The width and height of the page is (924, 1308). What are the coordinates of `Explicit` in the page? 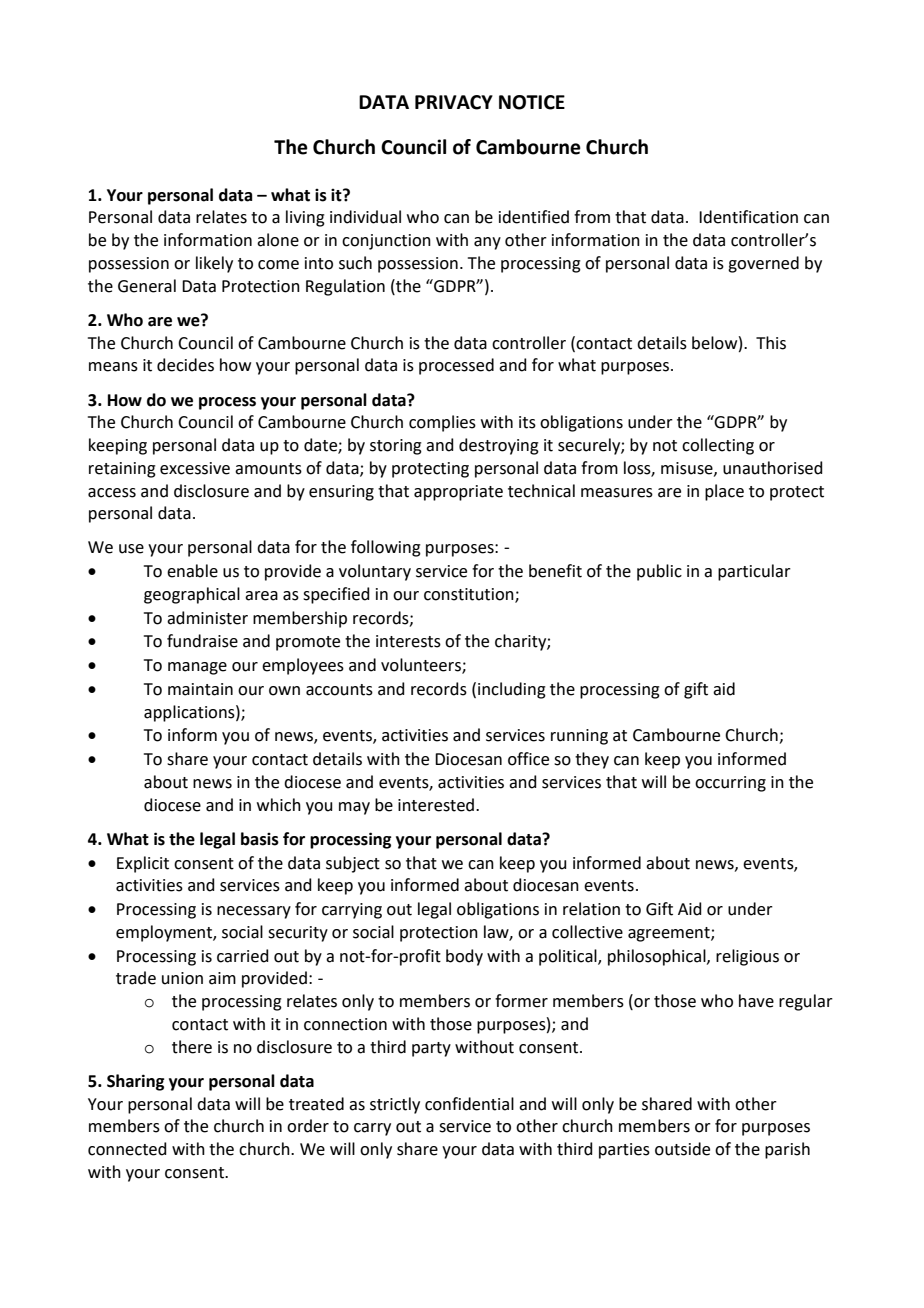 It's located at (143, 864).
